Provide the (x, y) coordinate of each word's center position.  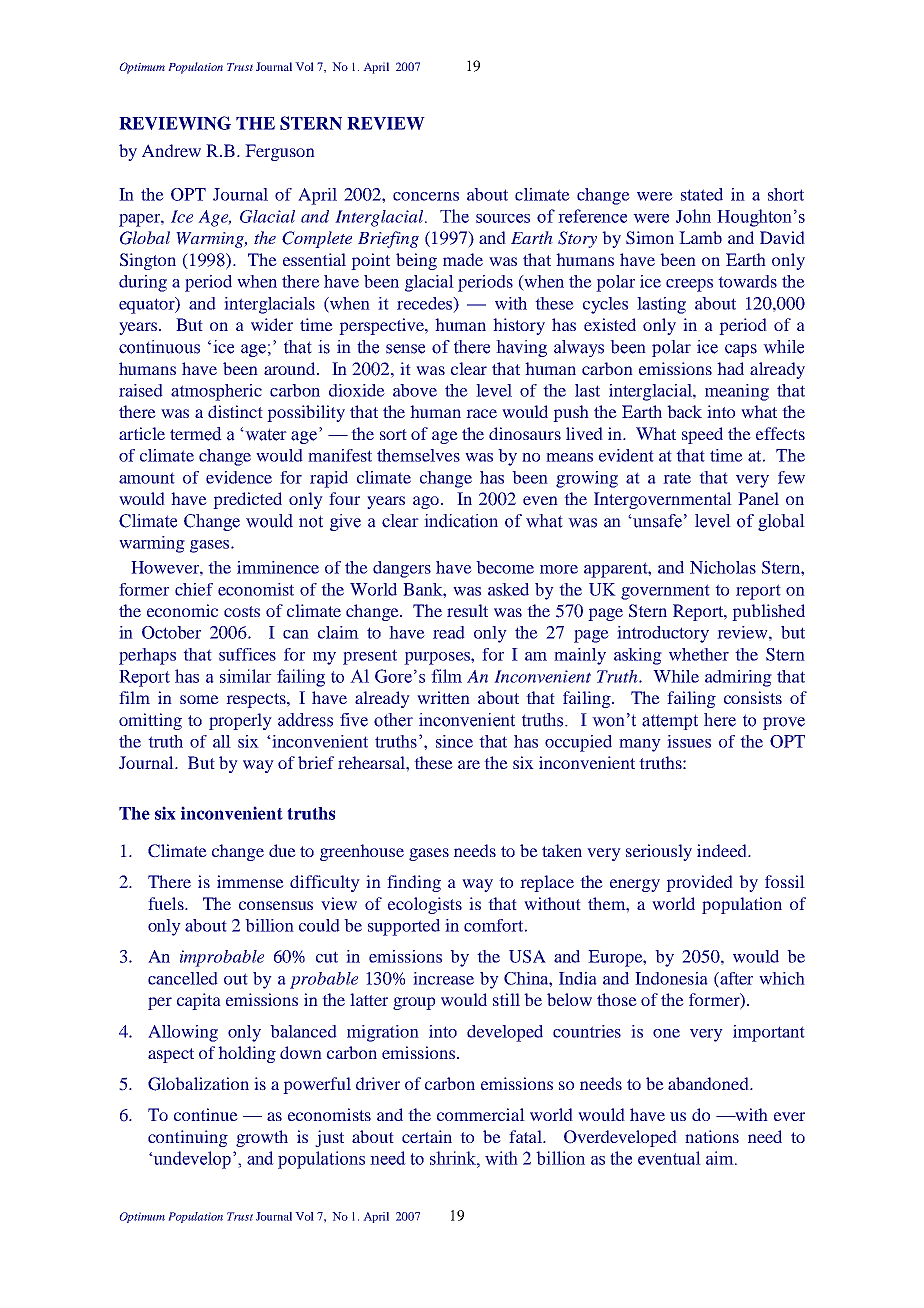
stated (702, 194)
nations (712, 1136)
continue (206, 1114)
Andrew (171, 150)
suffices (247, 654)
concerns (426, 196)
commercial (481, 1114)
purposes (438, 658)
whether (699, 654)
